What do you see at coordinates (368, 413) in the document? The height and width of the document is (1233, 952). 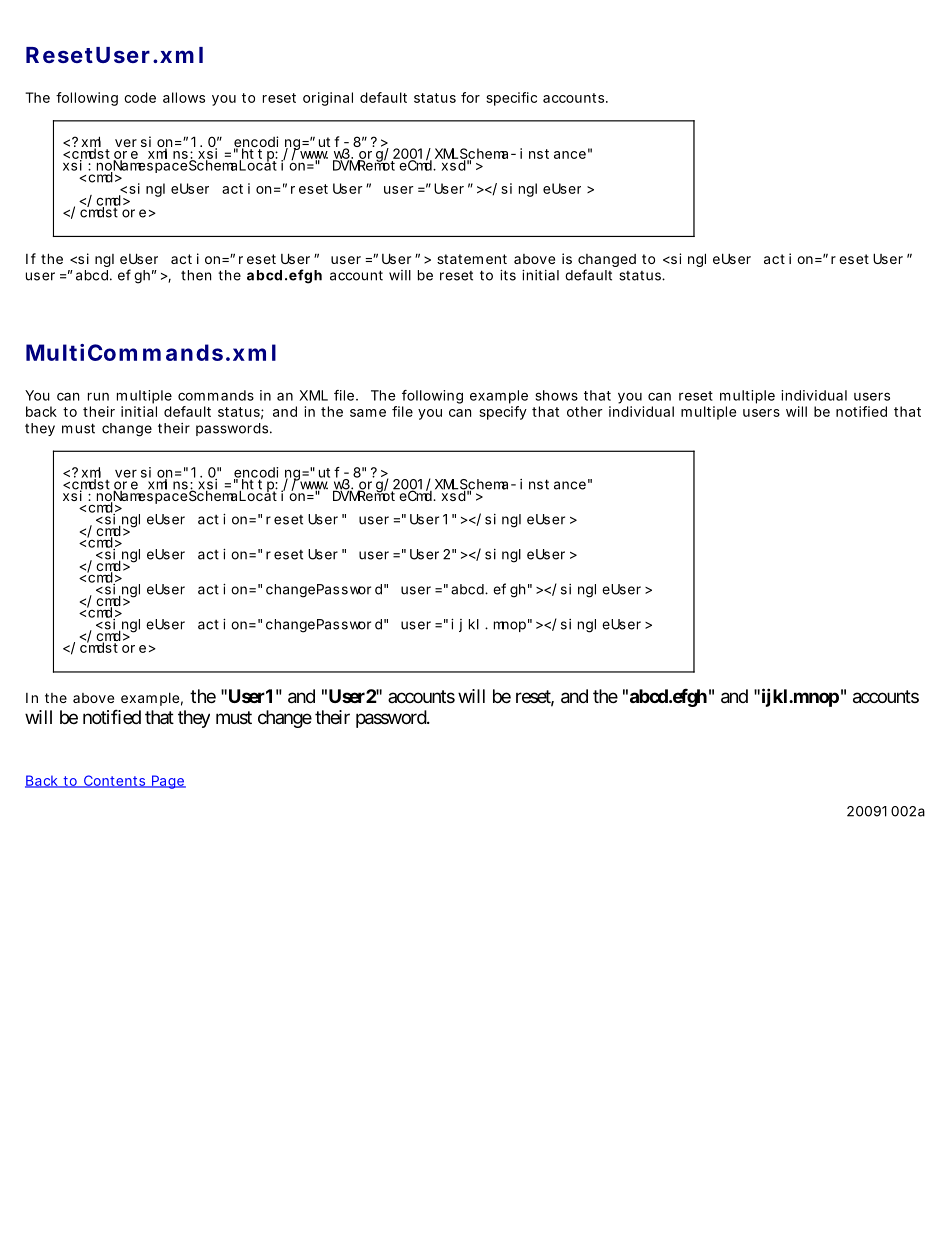 I see `same` at bounding box center [368, 413].
